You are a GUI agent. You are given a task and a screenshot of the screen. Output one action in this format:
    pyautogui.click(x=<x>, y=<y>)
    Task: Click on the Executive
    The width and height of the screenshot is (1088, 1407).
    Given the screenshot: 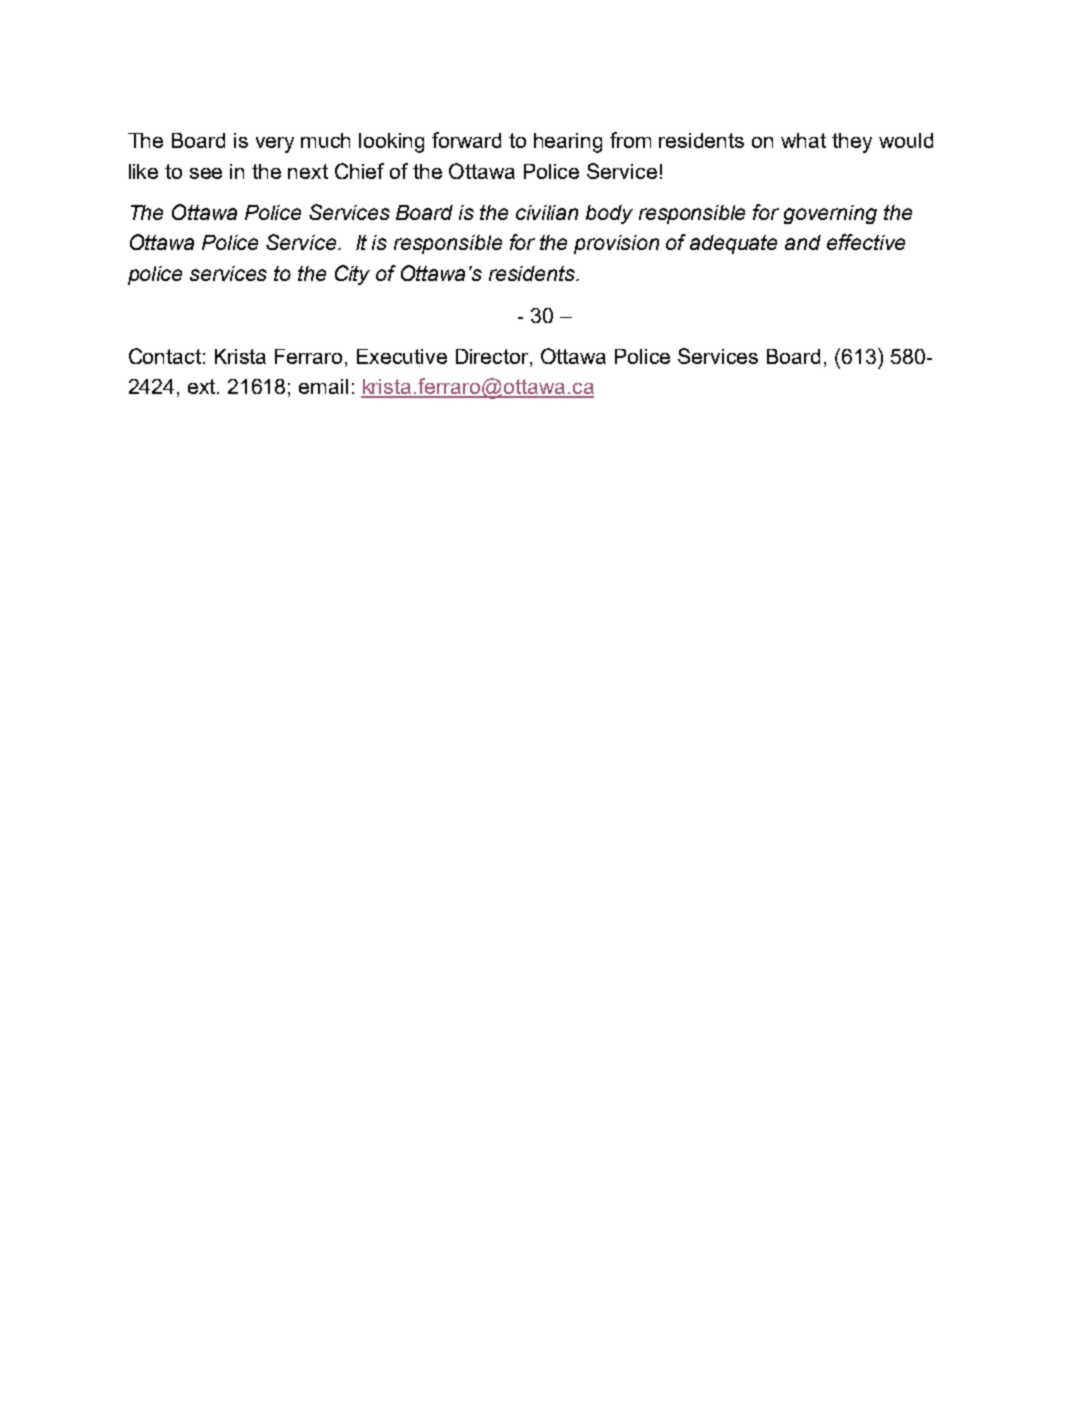 What is the action you would take?
    pyautogui.click(x=402, y=356)
